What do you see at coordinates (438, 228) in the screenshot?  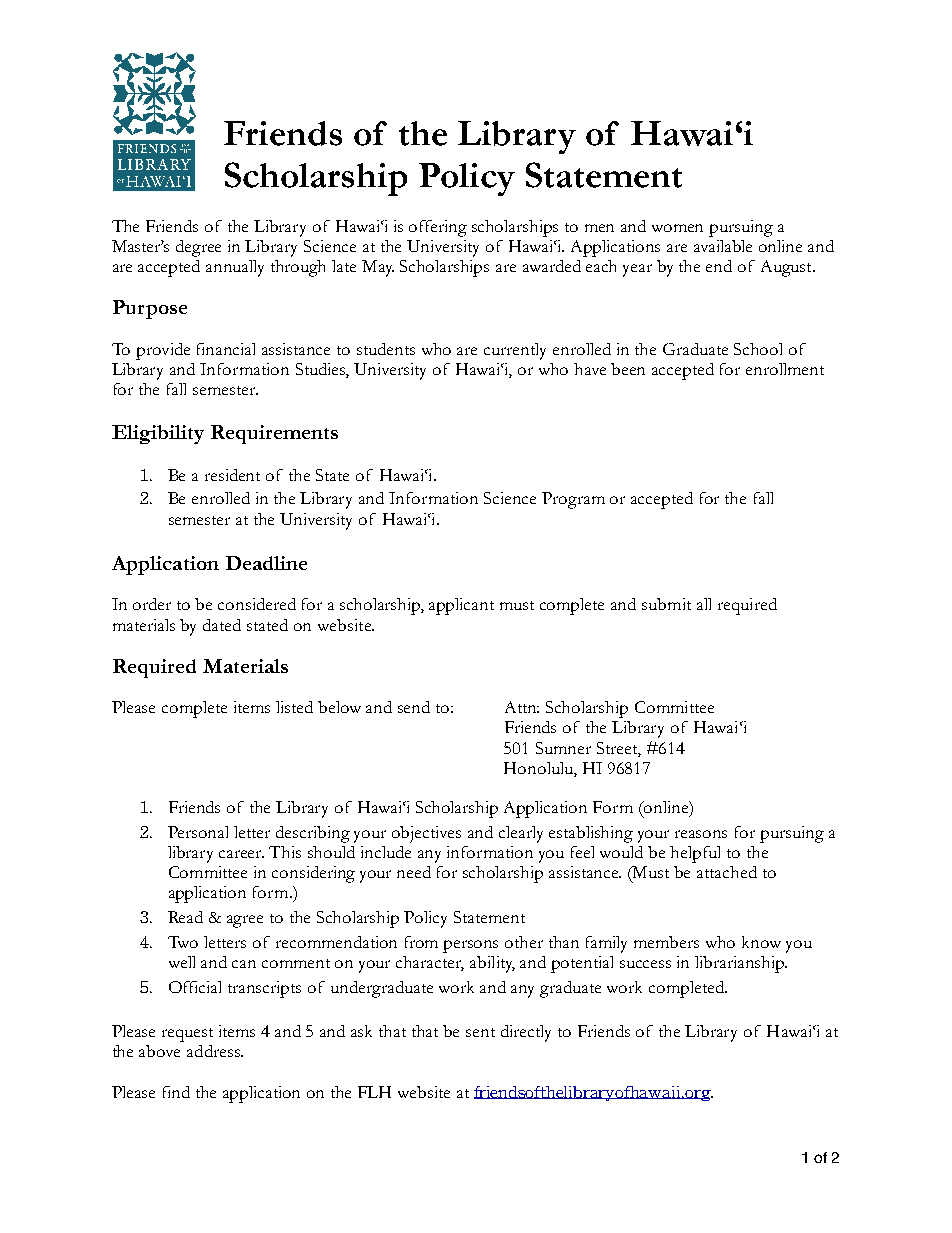 I see `offering` at bounding box center [438, 228].
